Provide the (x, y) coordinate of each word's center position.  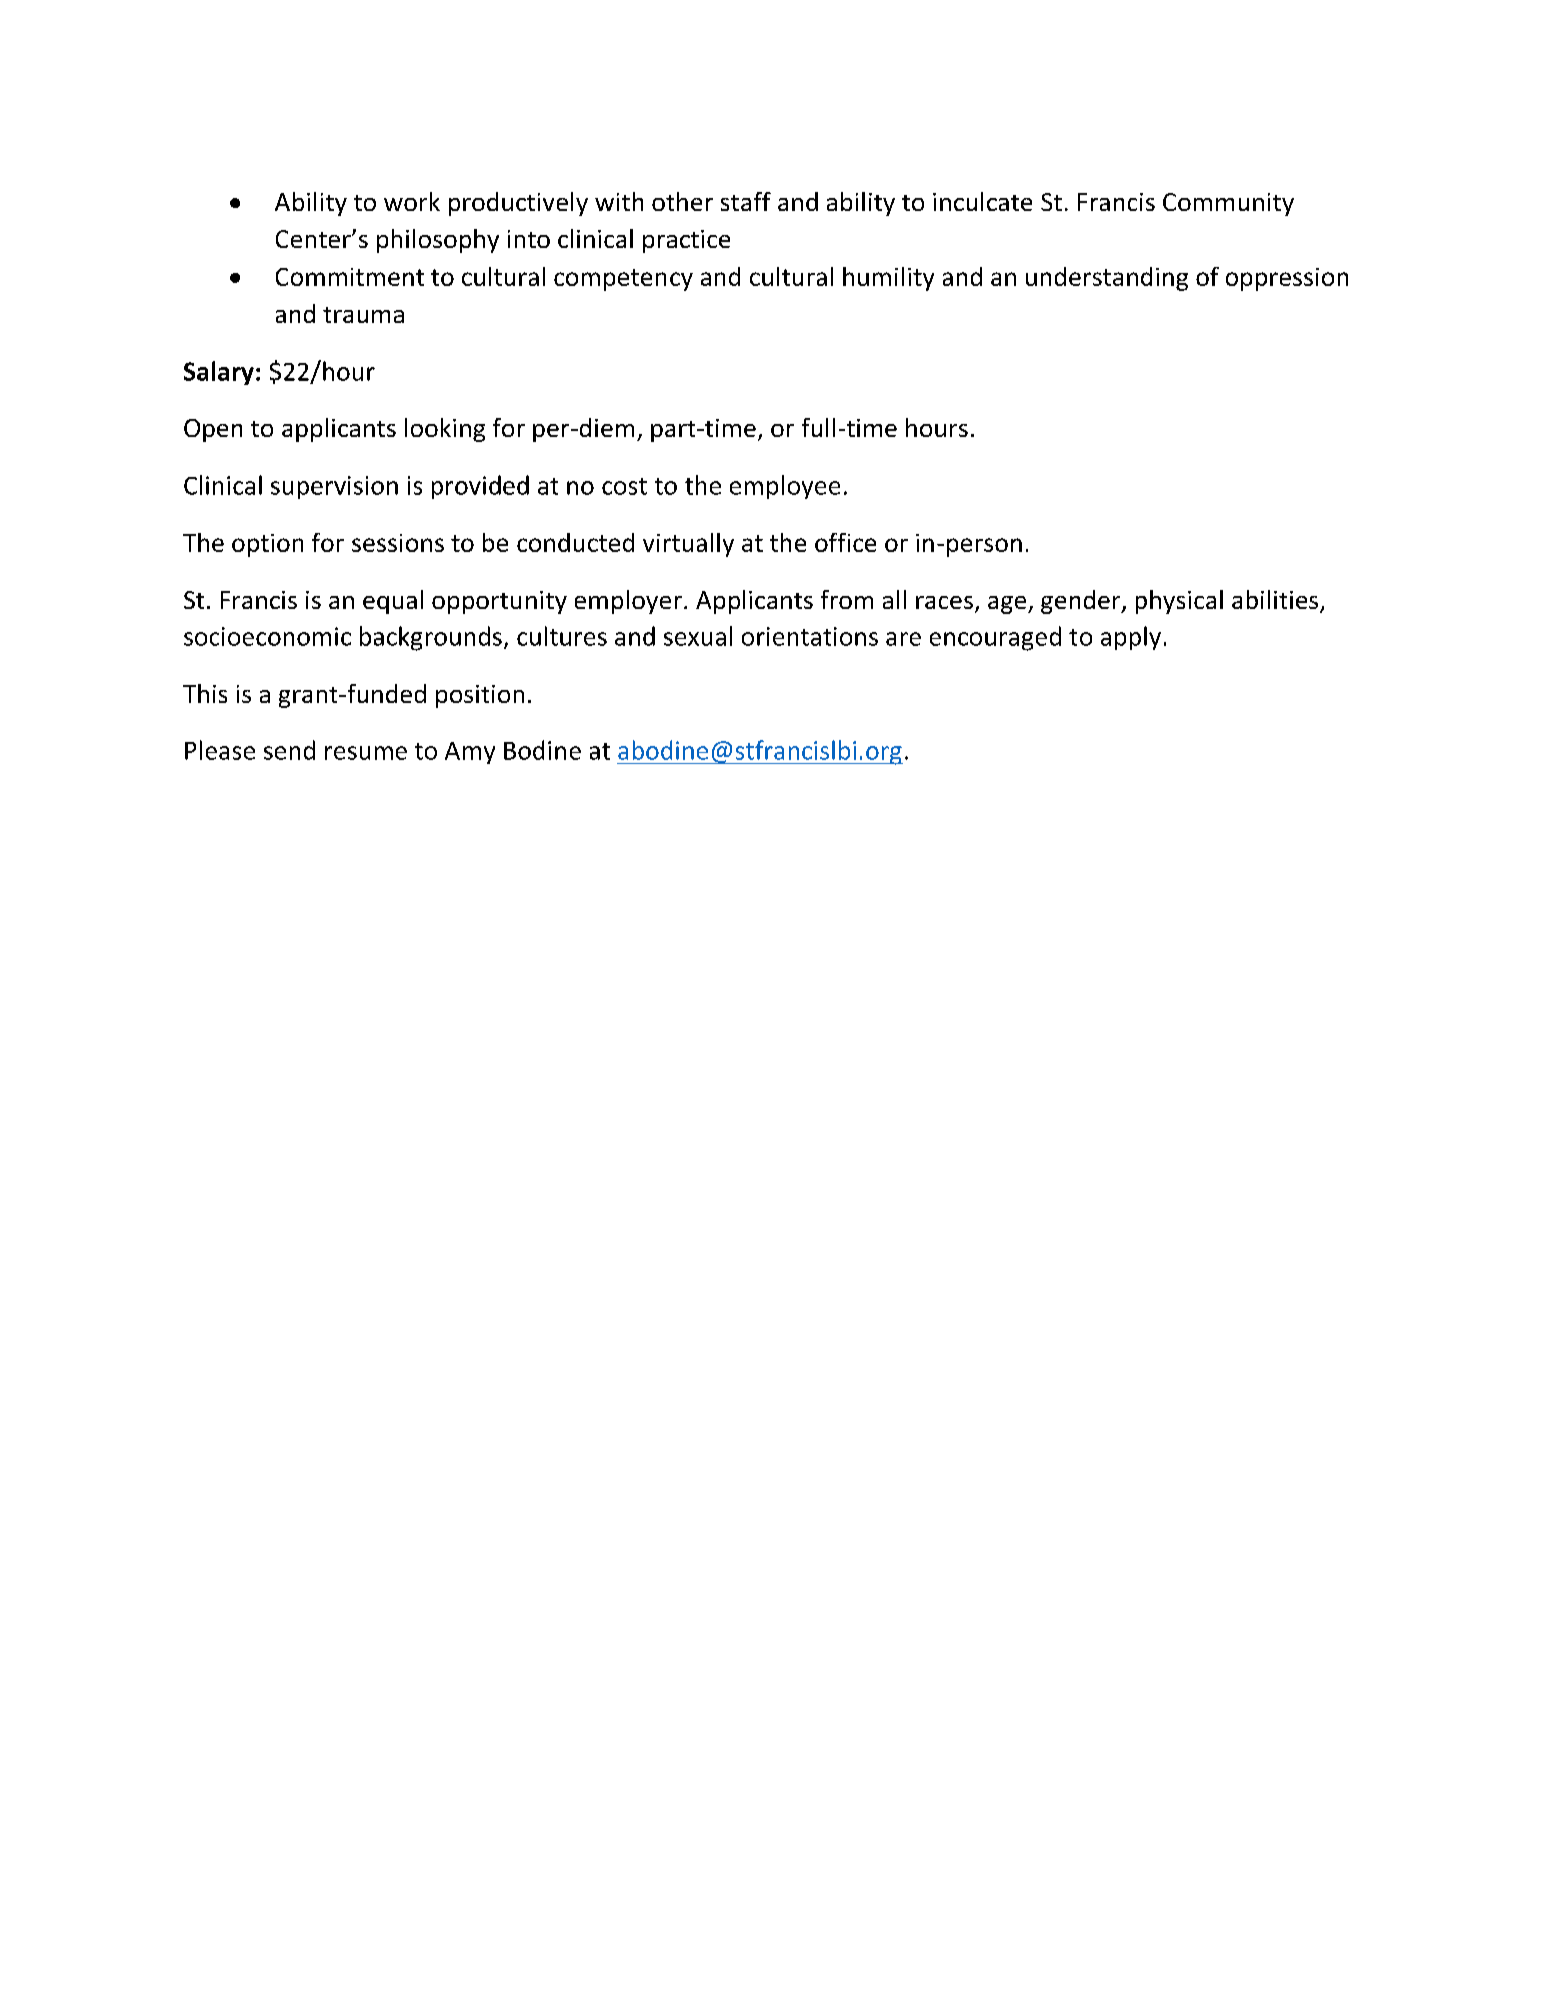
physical (1179, 602)
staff (746, 201)
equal (393, 602)
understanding (1107, 279)
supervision (334, 487)
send (289, 750)
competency (623, 280)
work (412, 201)
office (845, 542)
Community (1228, 204)
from (847, 599)
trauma (363, 315)
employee (785, 487)
